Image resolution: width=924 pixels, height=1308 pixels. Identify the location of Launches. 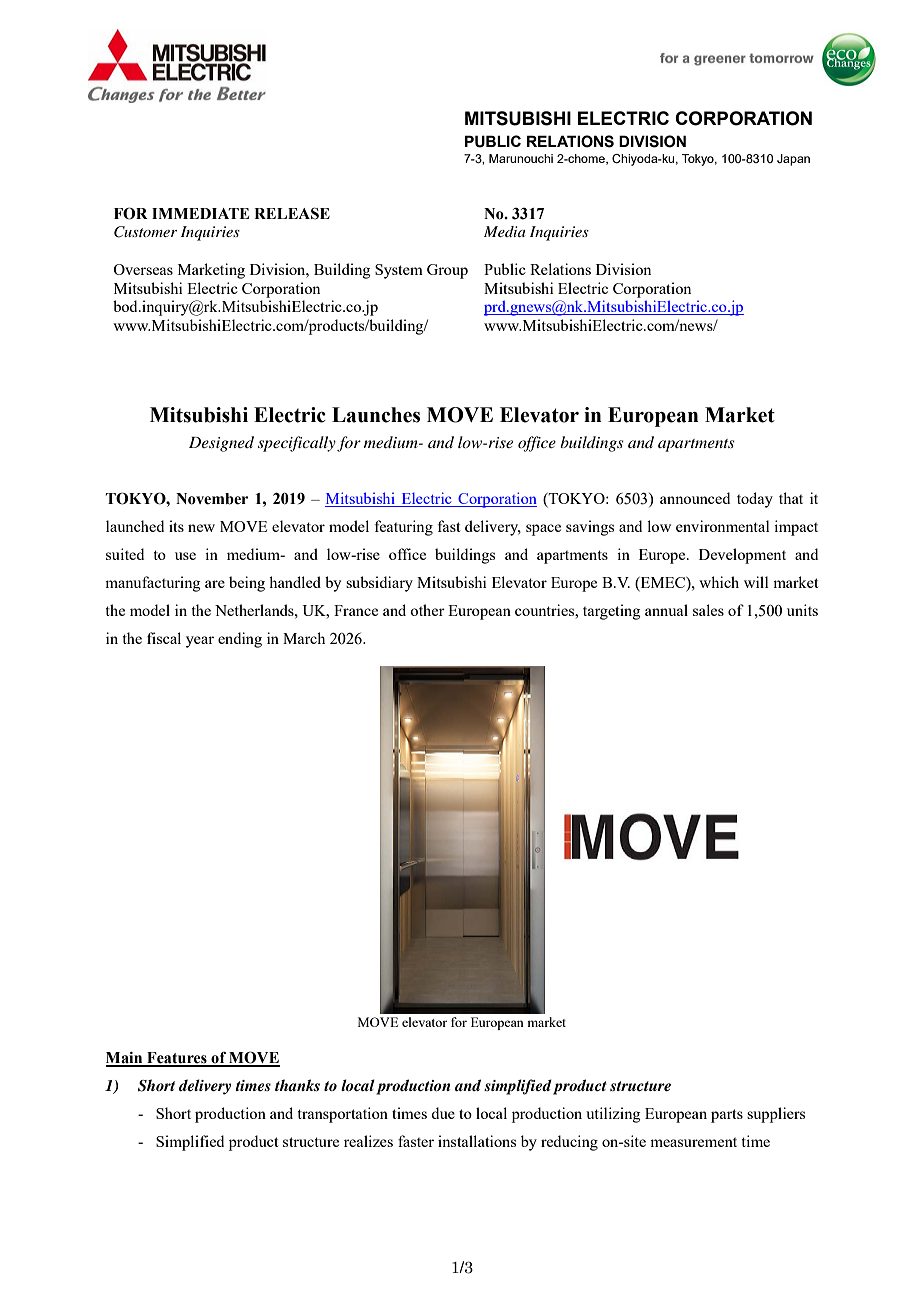
(376, 415).
